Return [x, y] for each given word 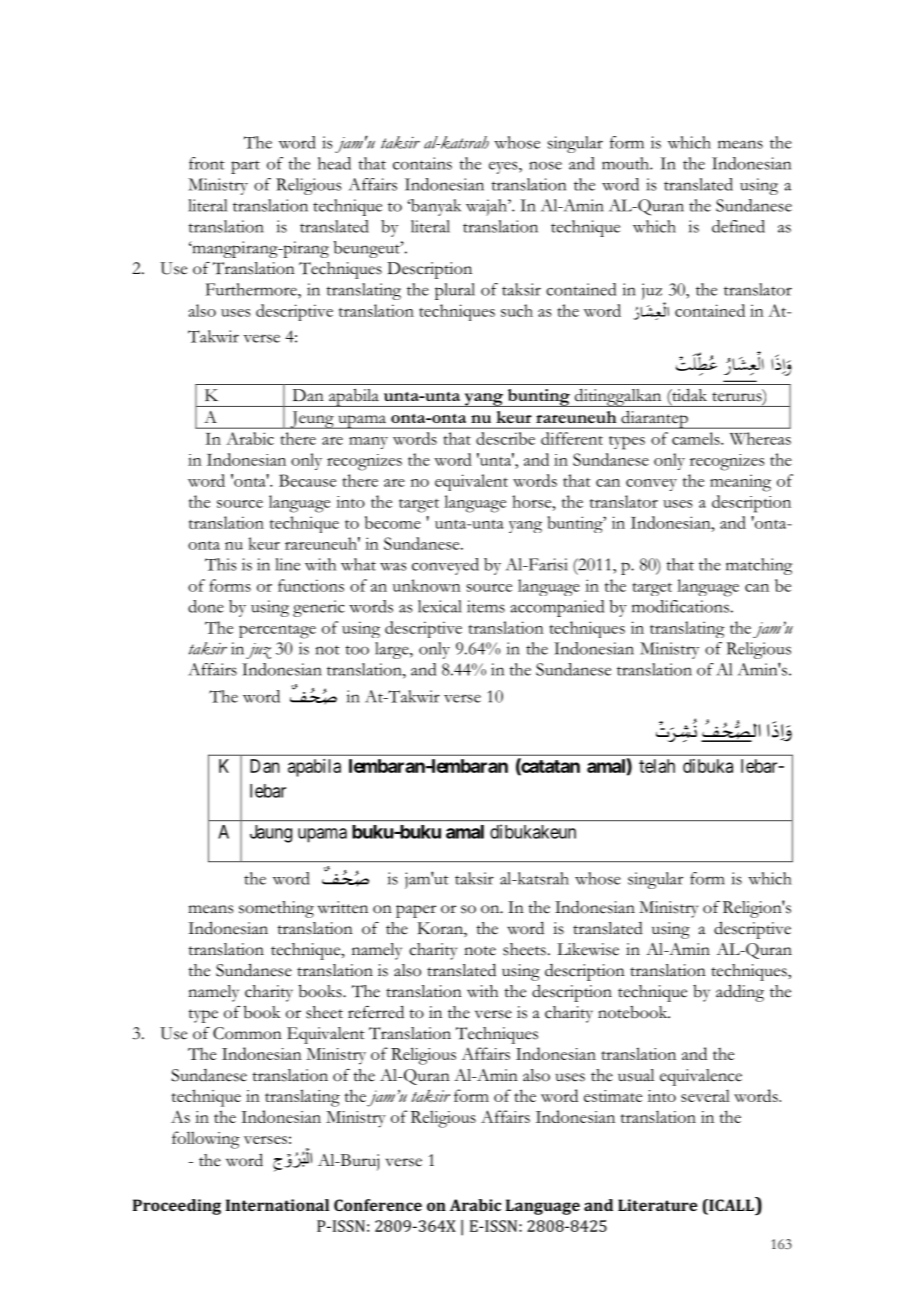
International [277, 1205]
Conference [378, 1205]
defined [738, 226]
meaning [740, 483]
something [276, 909]
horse [533, 501]
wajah [487, 207]
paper [416, 911]
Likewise [588, 949]
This [221, 564]
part [245, 167]
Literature [657, 1205]
